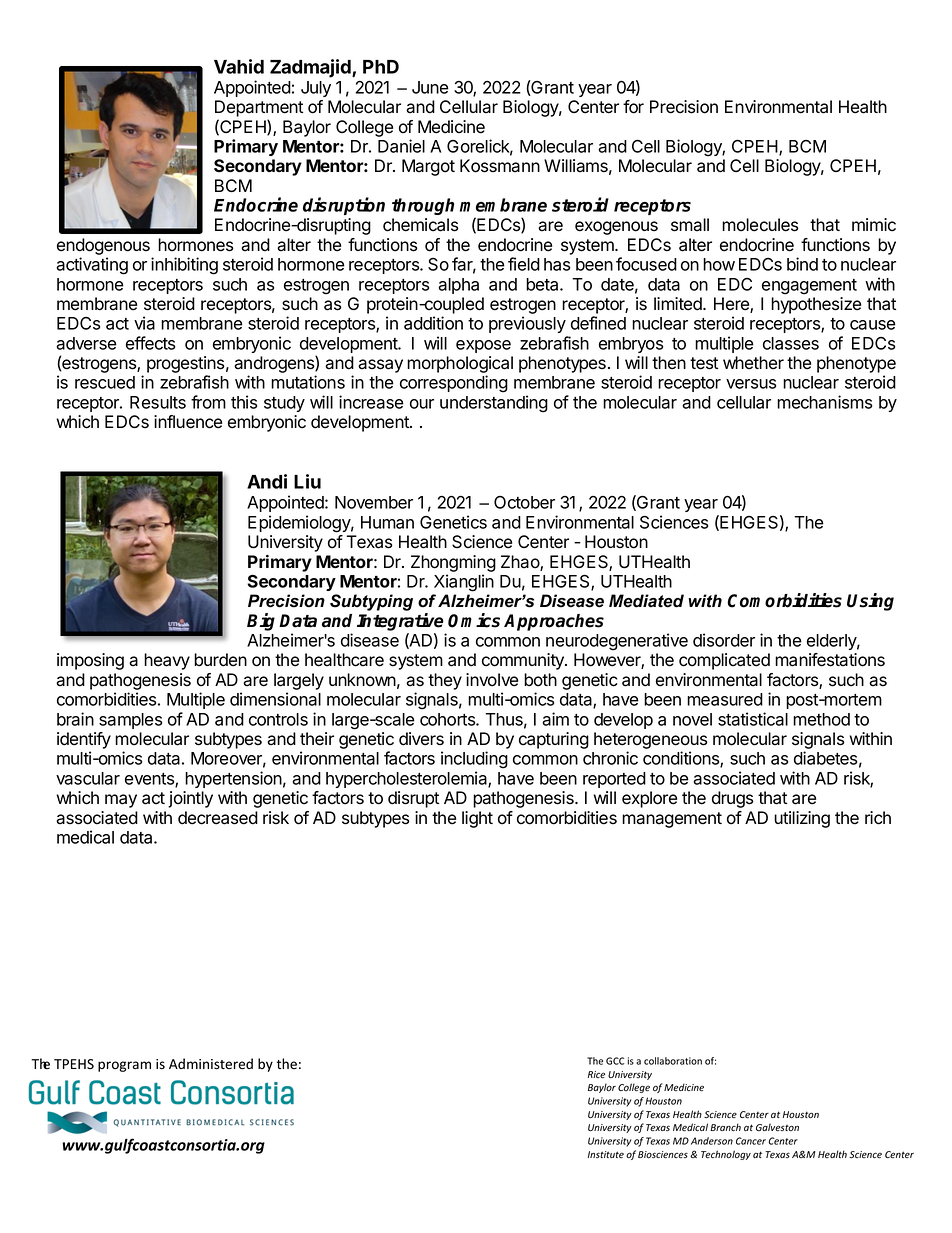  I want to click on Administered, so click(211, 1064).
